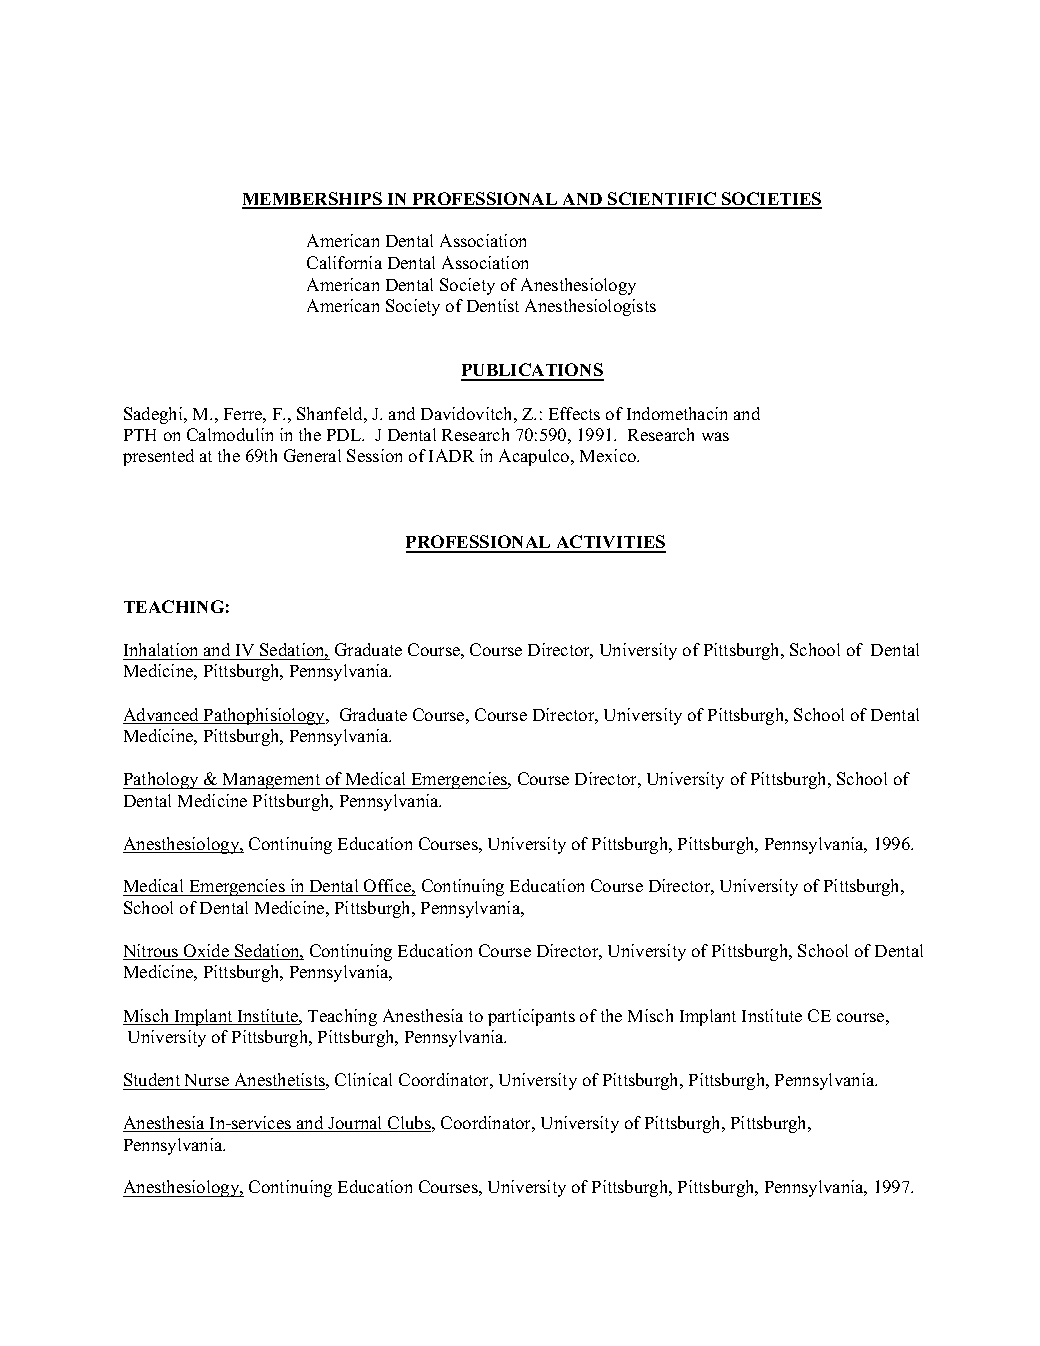 Image resolution: width=1040 pixels, height=1346 pixels. I want to click on Management, so click(272, 781).
